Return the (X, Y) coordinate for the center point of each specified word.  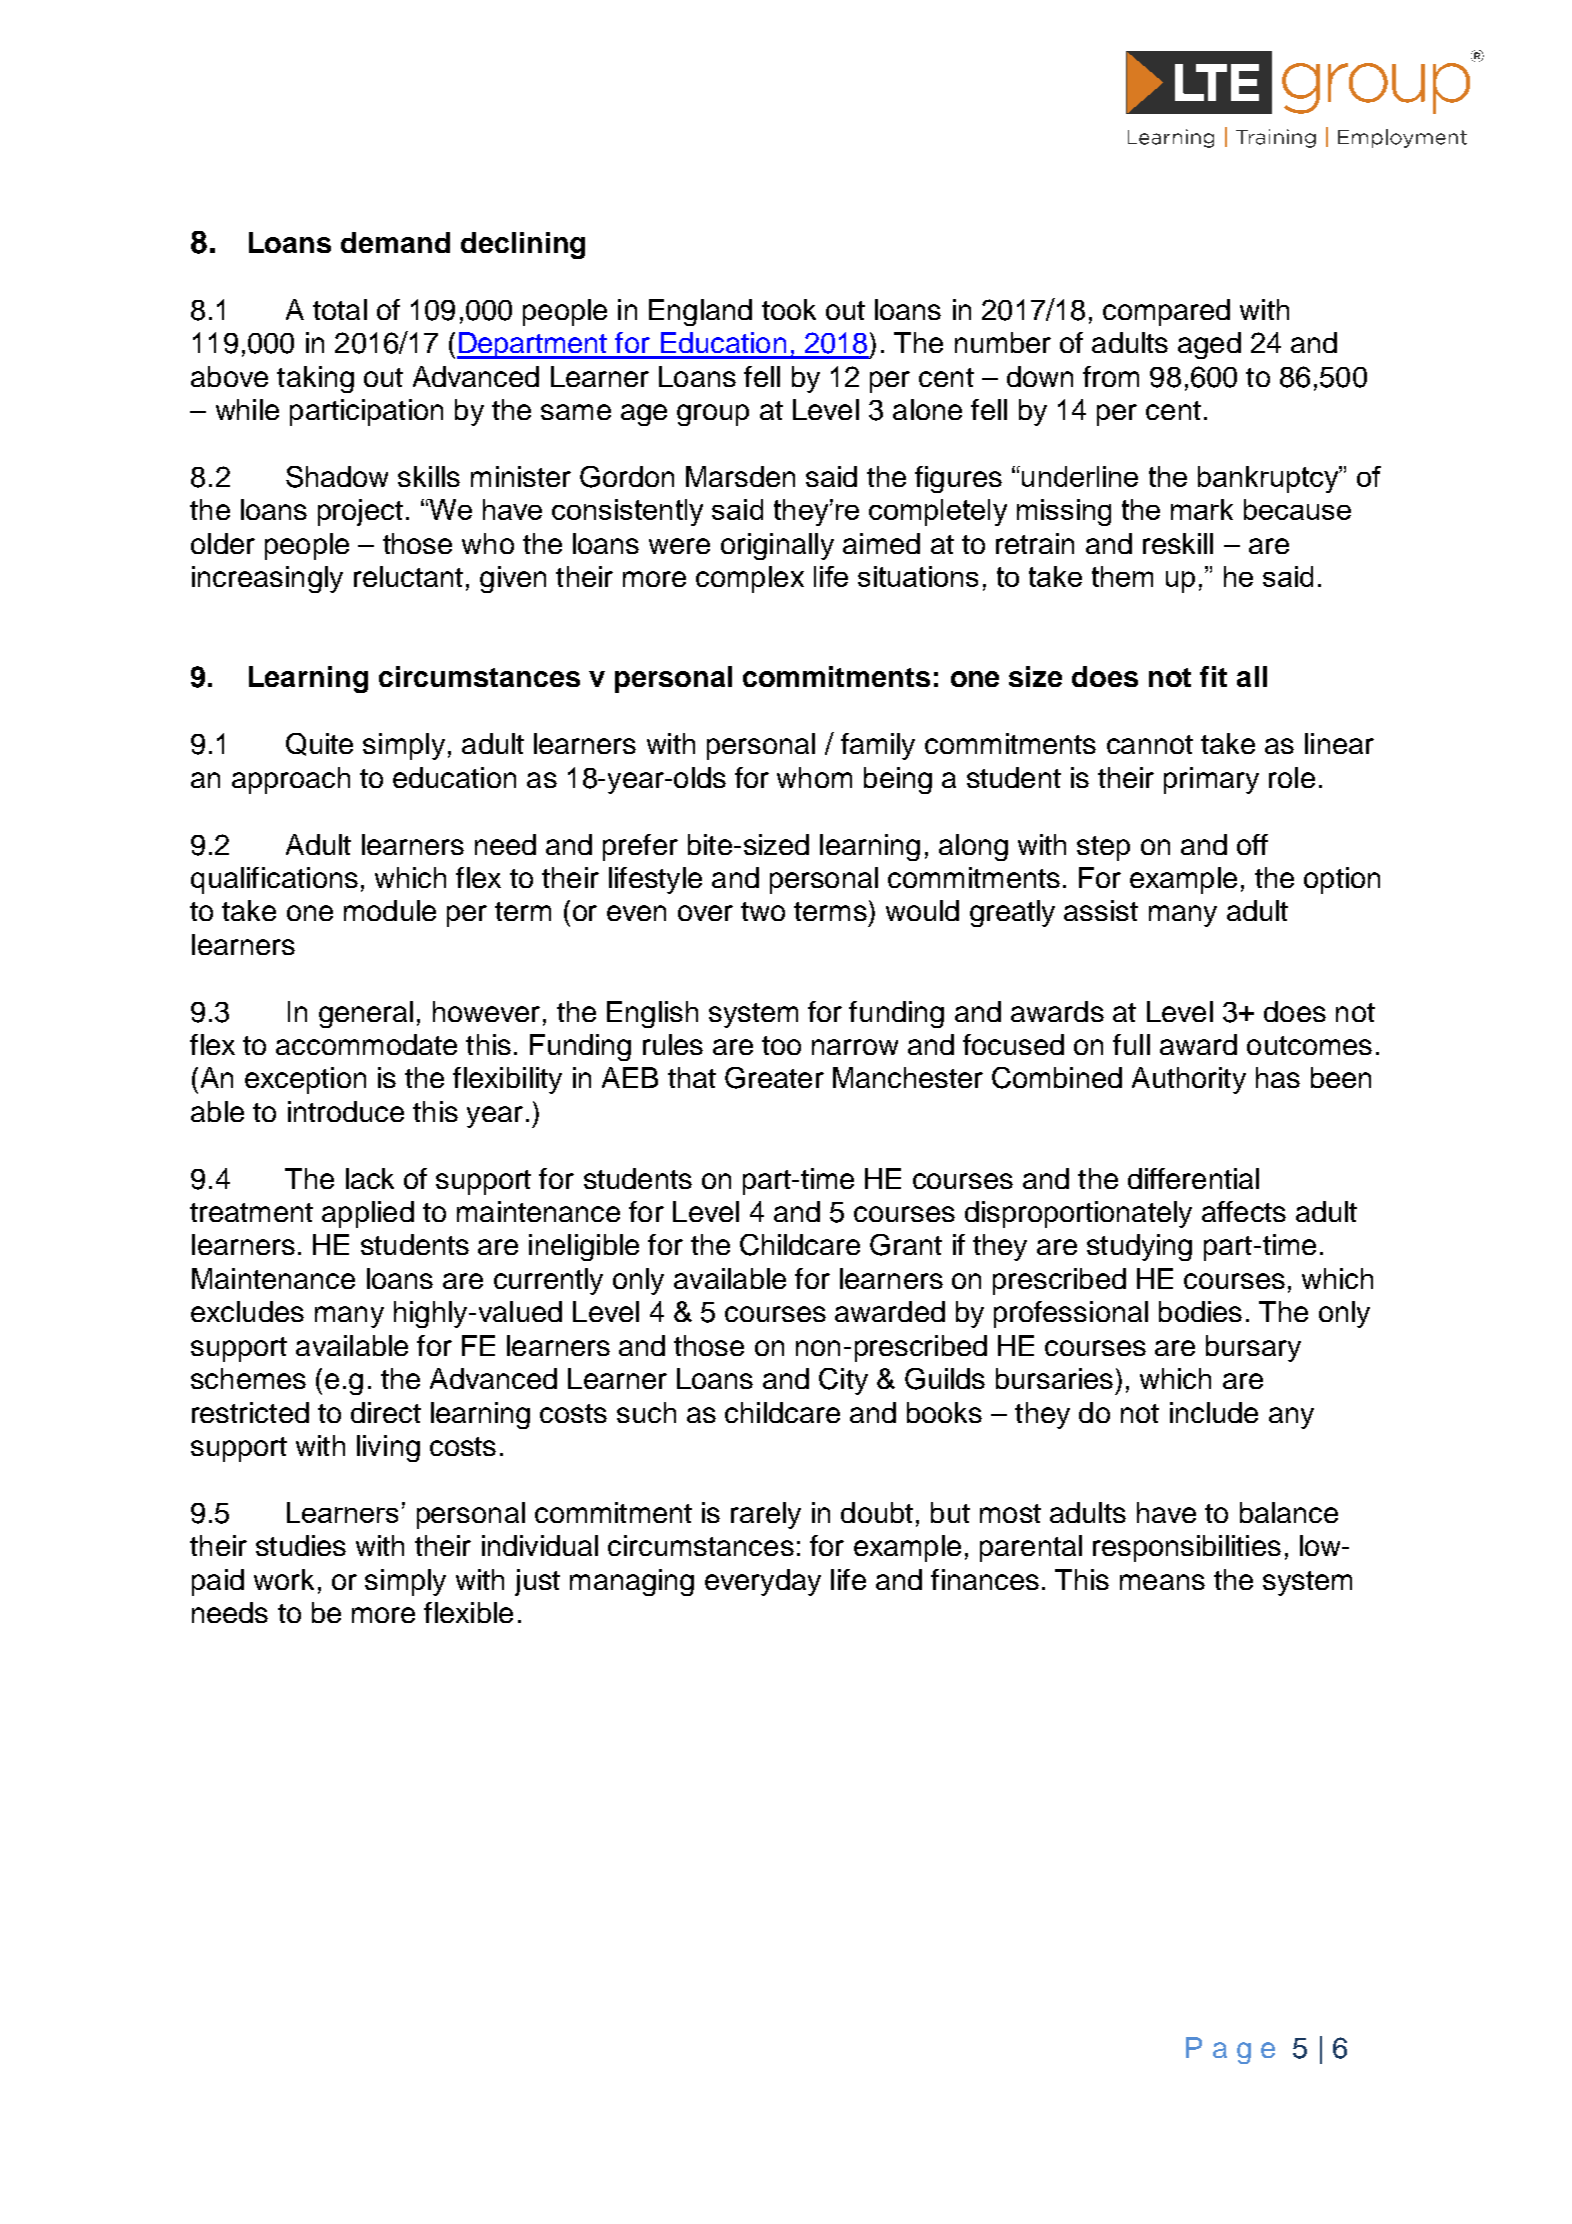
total (340, 309)
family (878, 746)
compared (1166, 312)
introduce (346, 1111)
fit (1213, 676)
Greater (774, 1078)
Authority (1189, 1080)
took (789, 309)
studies (301, 1545)
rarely (766, 1515)
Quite (319, 744)
